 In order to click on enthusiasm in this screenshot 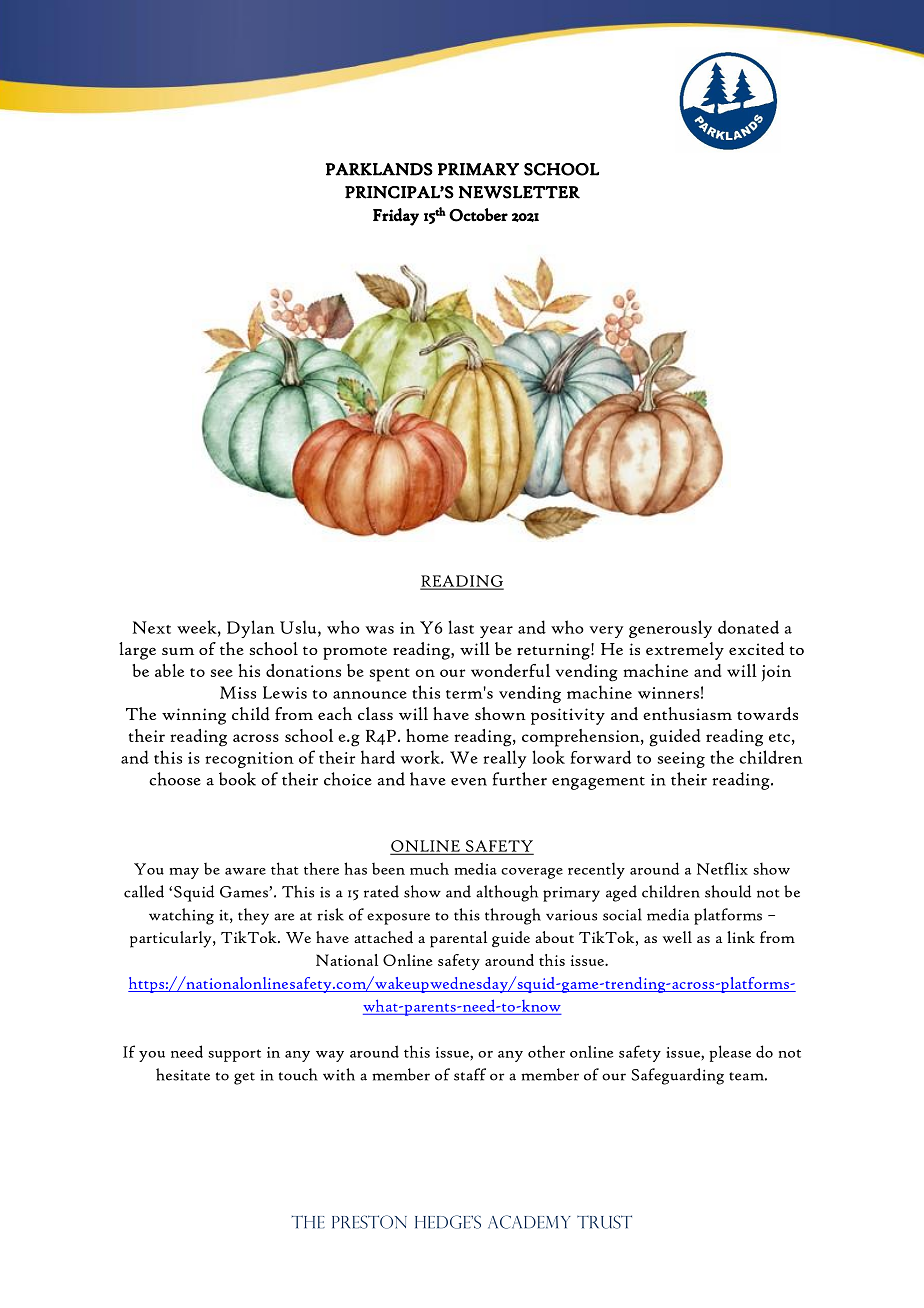, I will do `click(687, 713)`.
